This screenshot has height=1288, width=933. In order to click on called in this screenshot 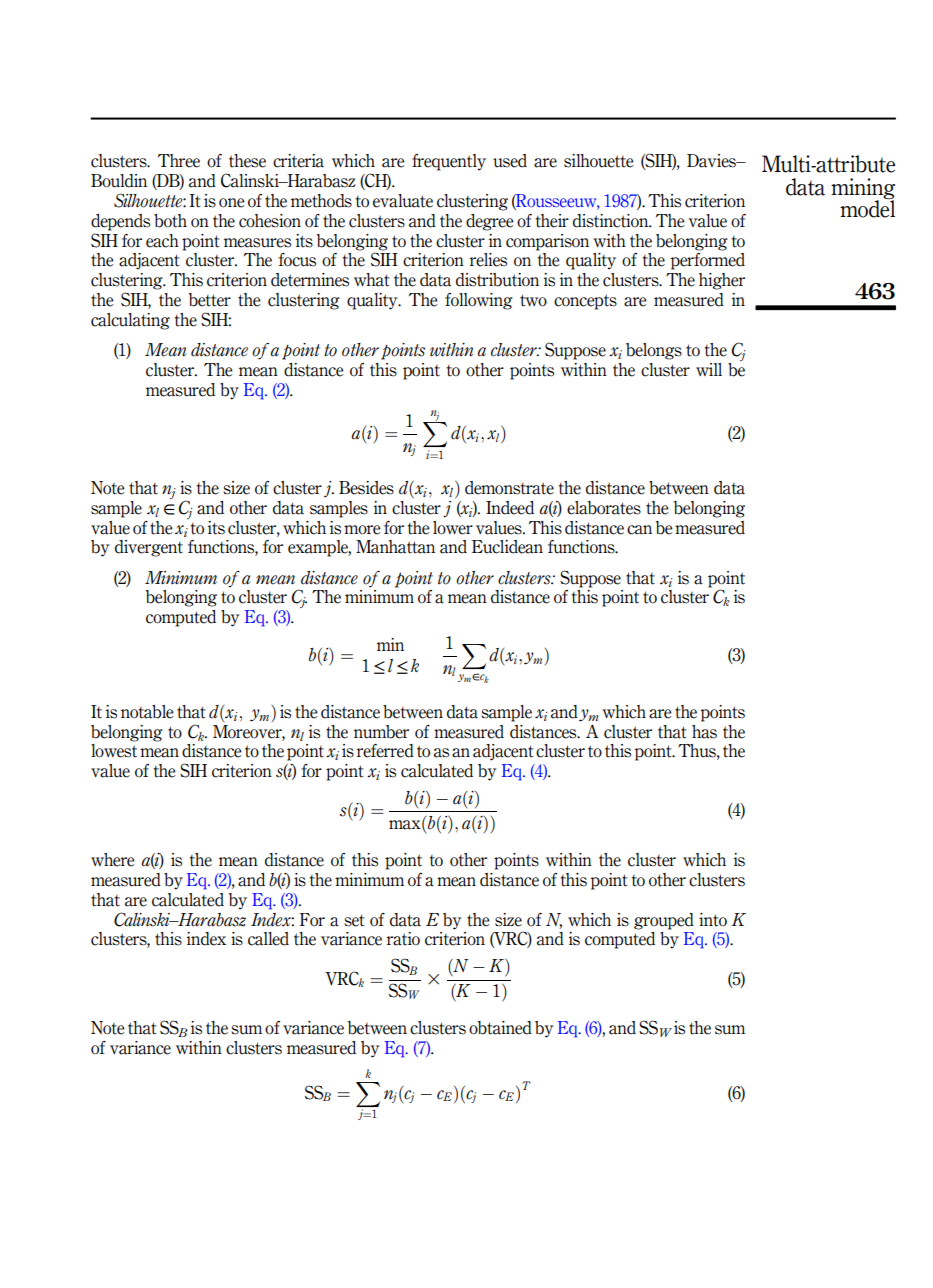, I will do `click(268, 939)`.
